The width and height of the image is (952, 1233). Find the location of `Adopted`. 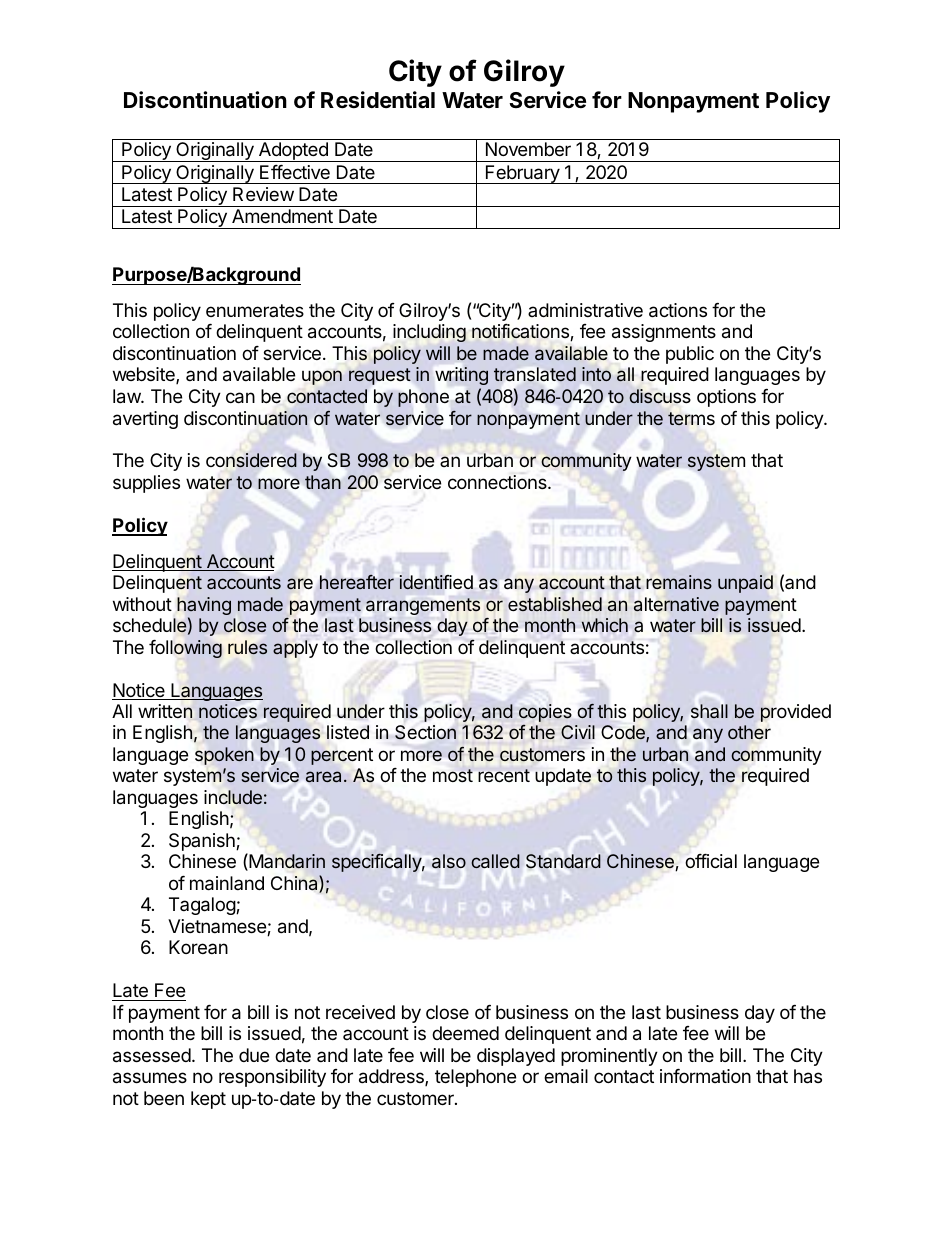

Adopted is located at coordinates (293, 152).
